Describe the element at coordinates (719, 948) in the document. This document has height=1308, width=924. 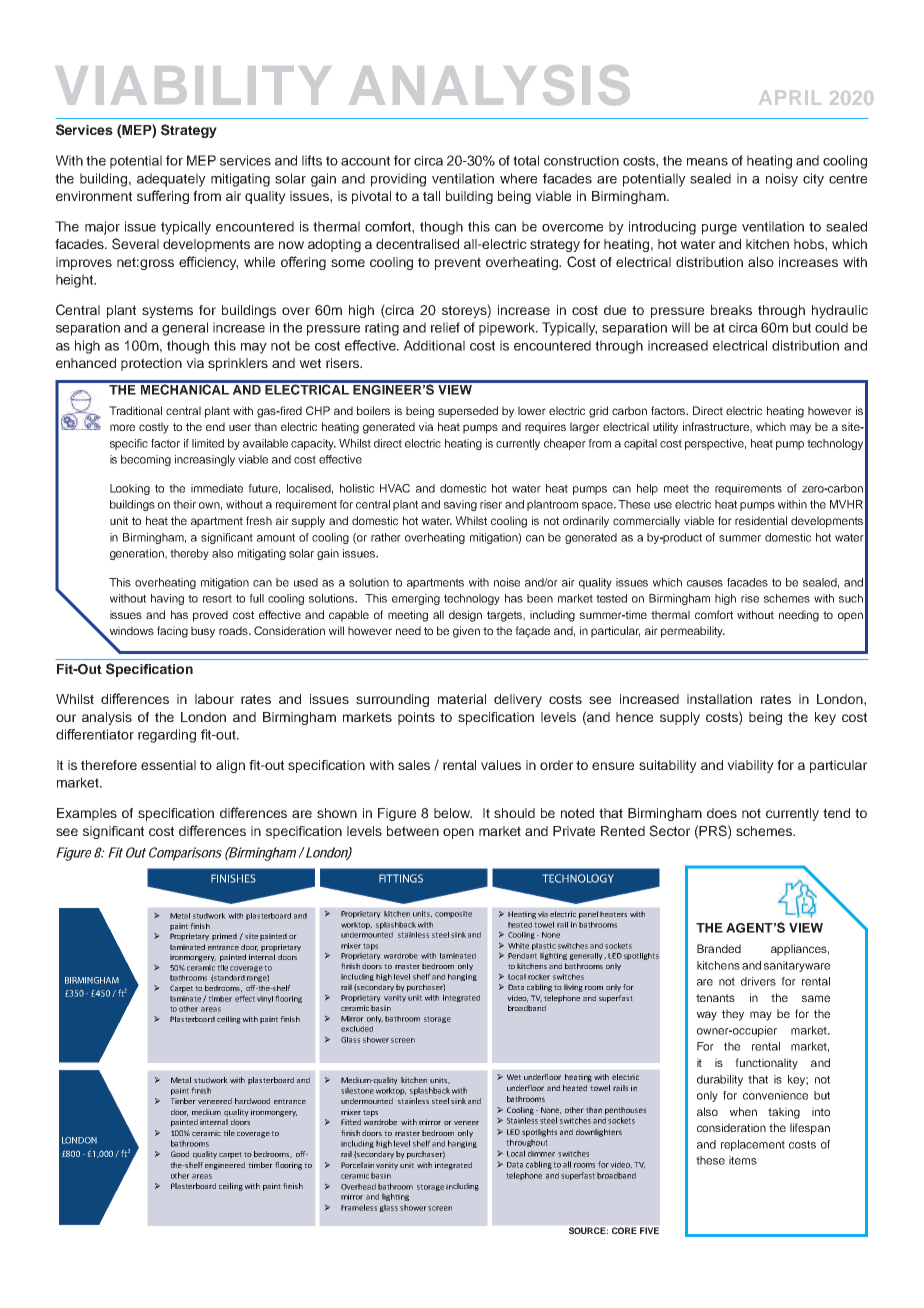
I see `Branded` at that location.
